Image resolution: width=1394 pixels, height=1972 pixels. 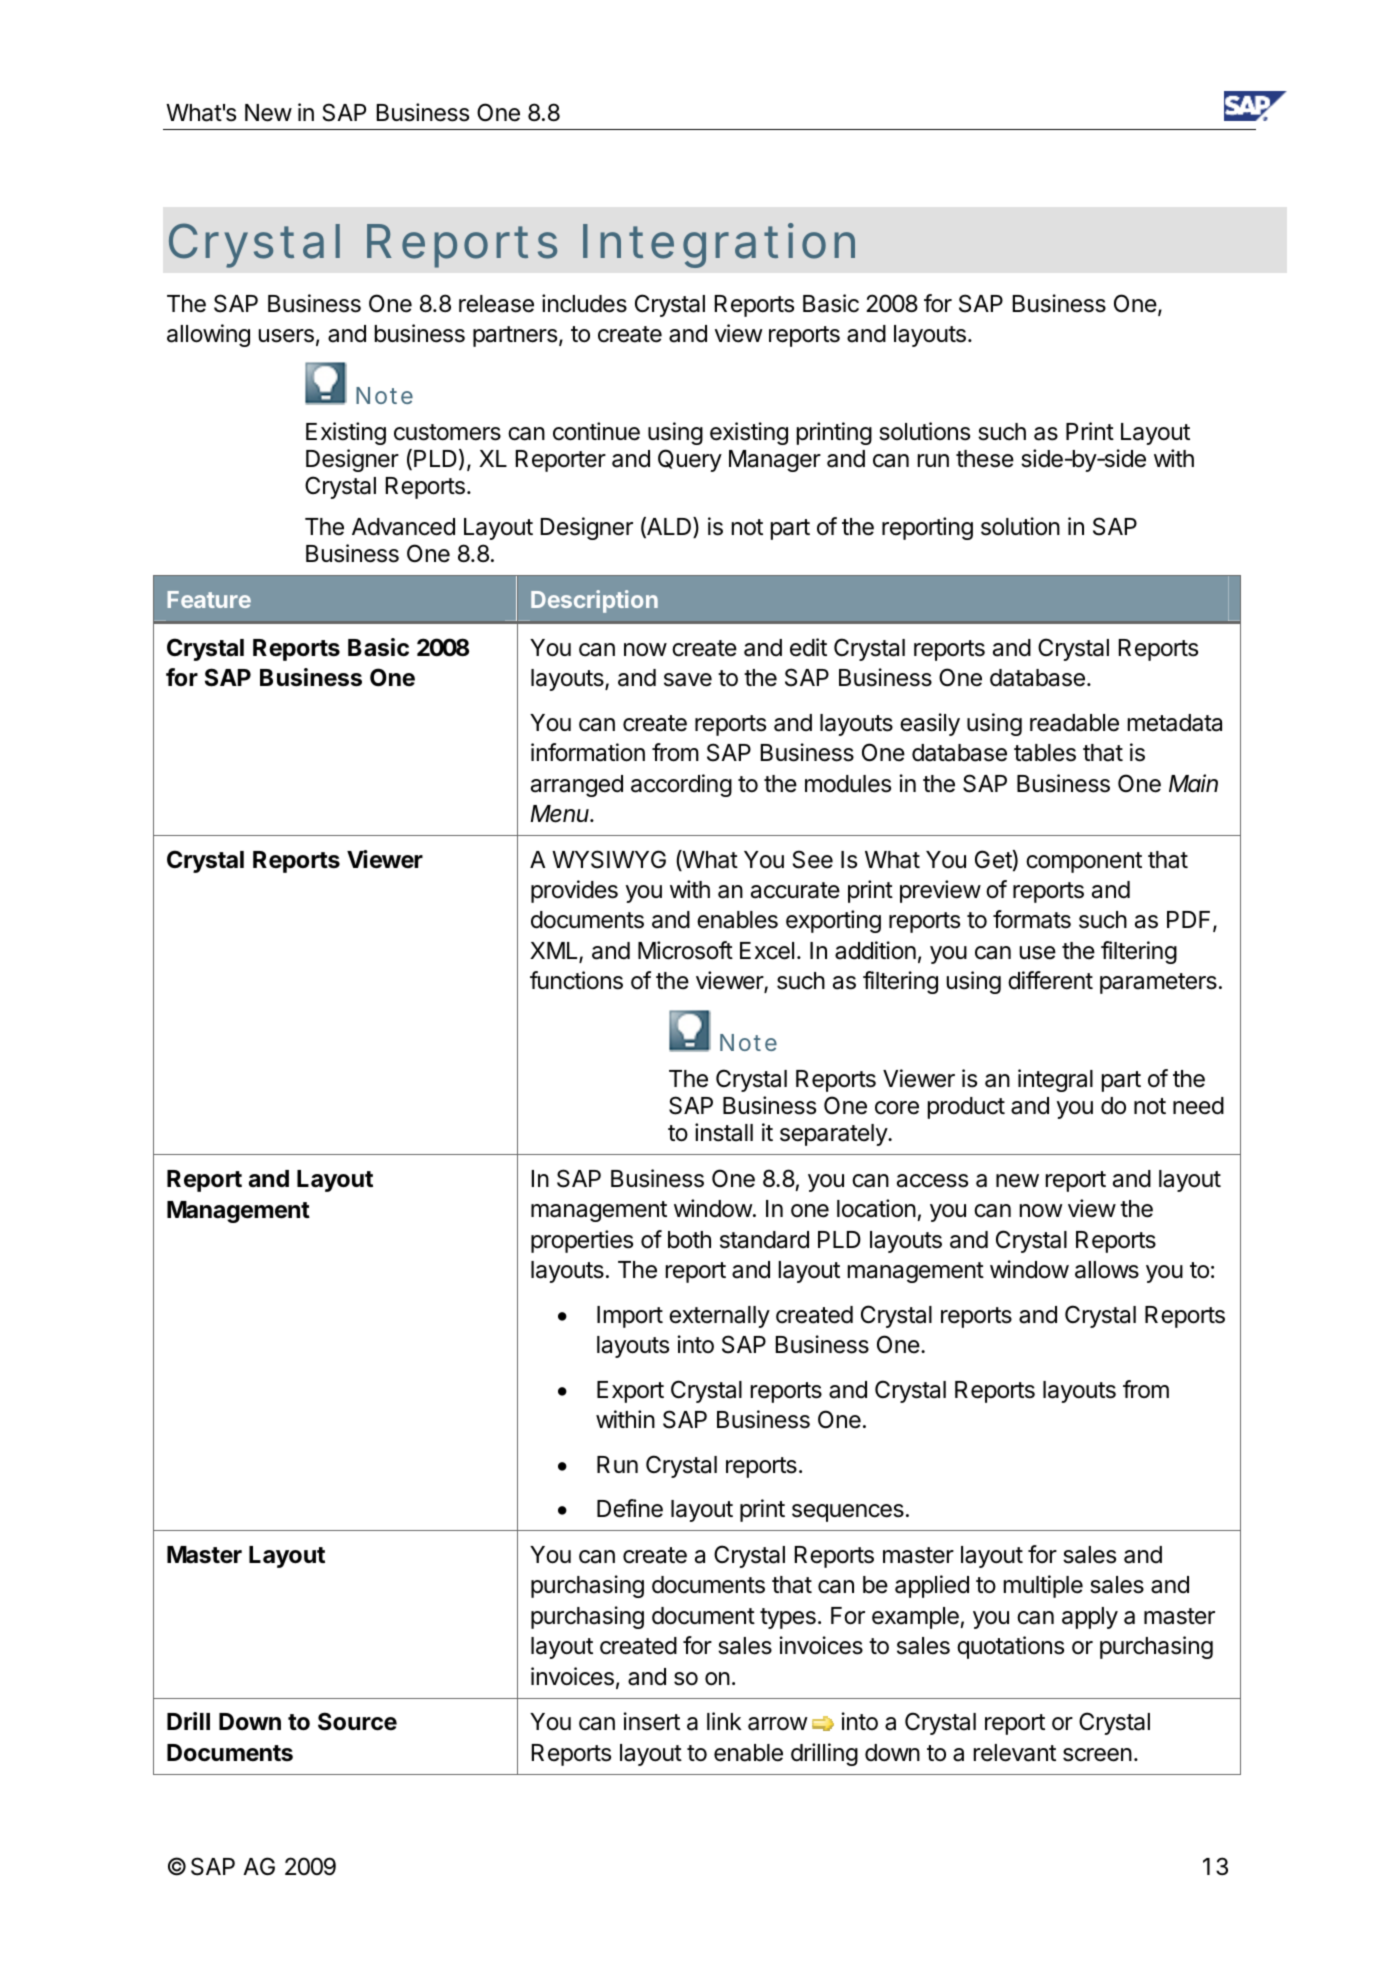 I want to click on users, so click(x=286, y=336).
